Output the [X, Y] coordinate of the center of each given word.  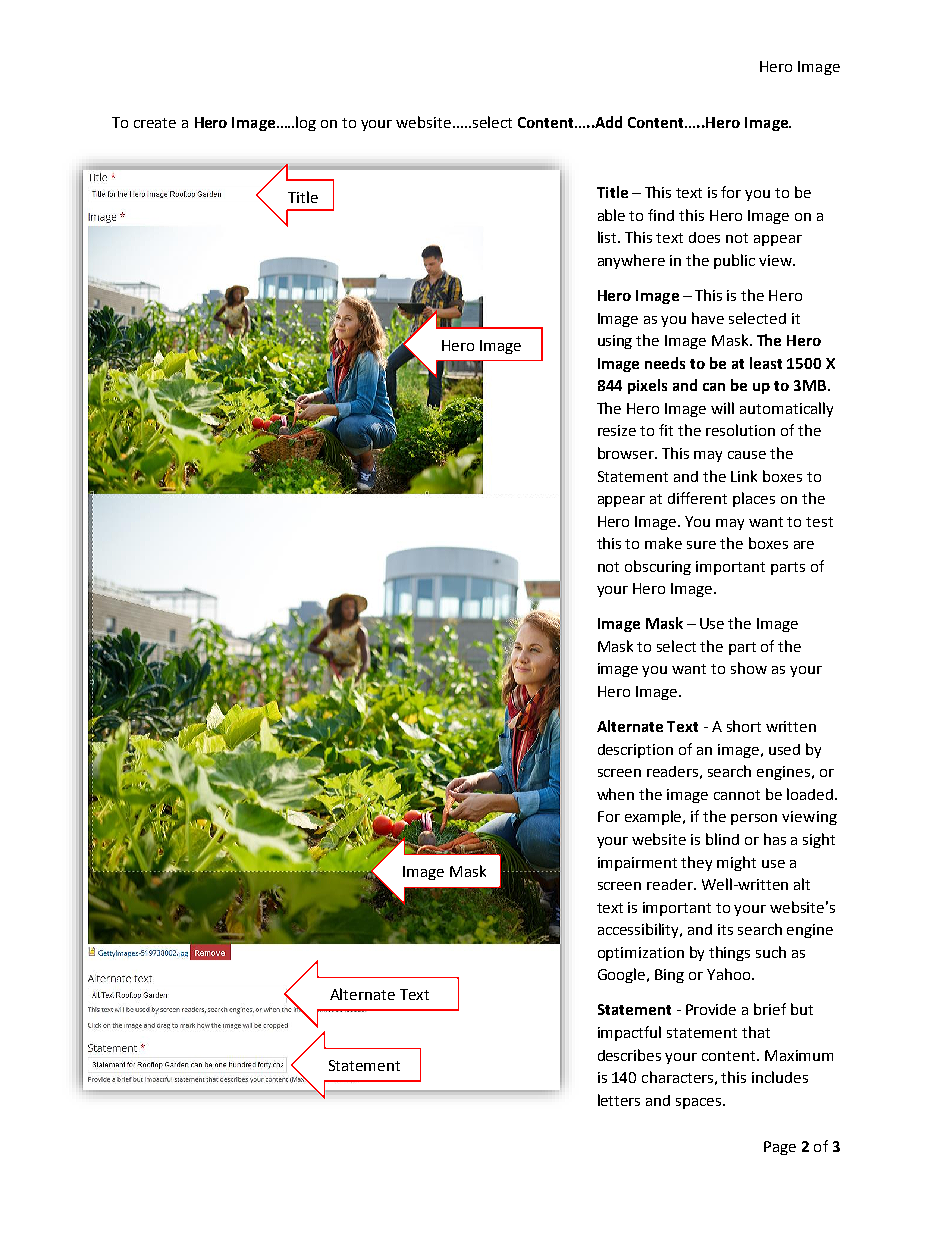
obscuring [658, 567]
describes [629, 1055]
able [611, 215]
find [661, 215]
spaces [700, 1103]
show [749, 668]
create [155, 123]
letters [619, 1100]
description [635, 751]
